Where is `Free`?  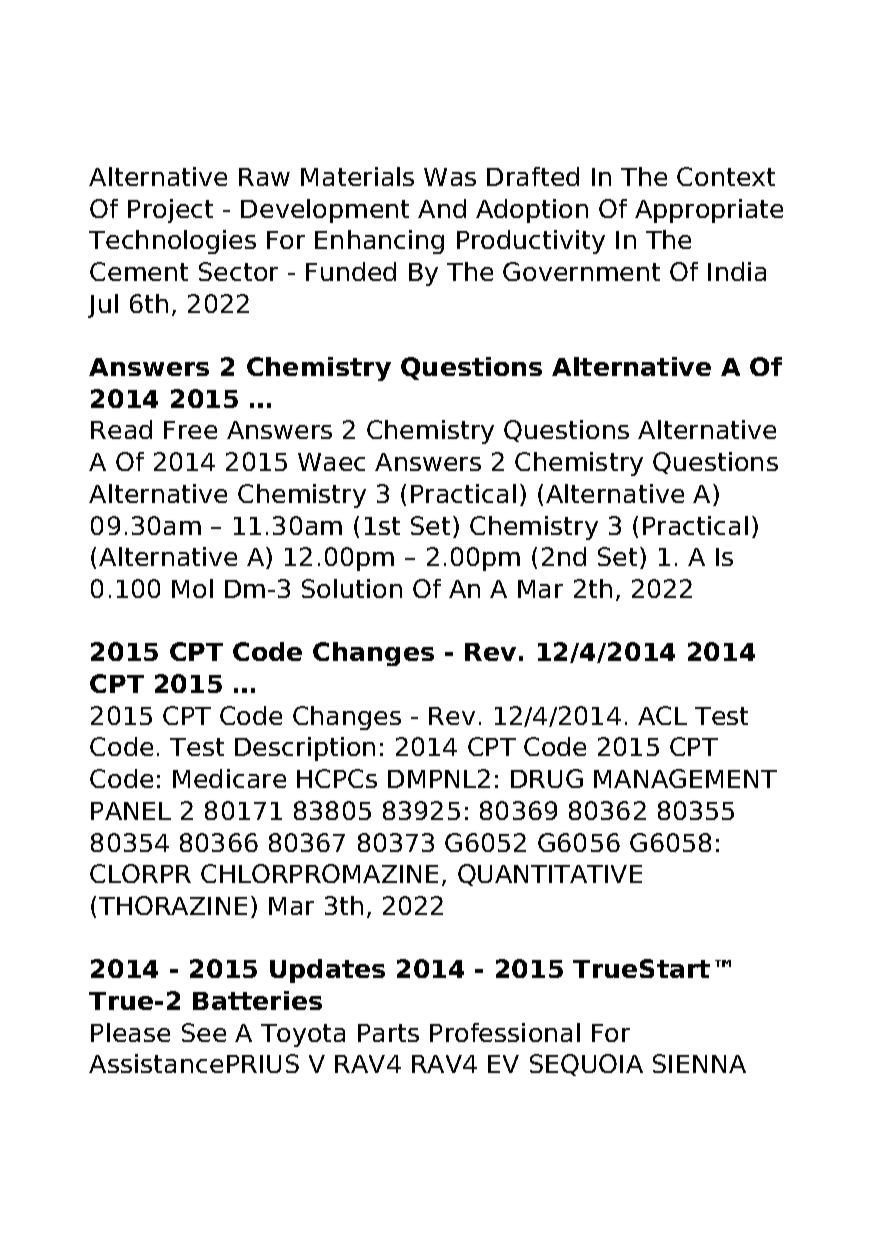 Free is located at coordinates (190, 430).
